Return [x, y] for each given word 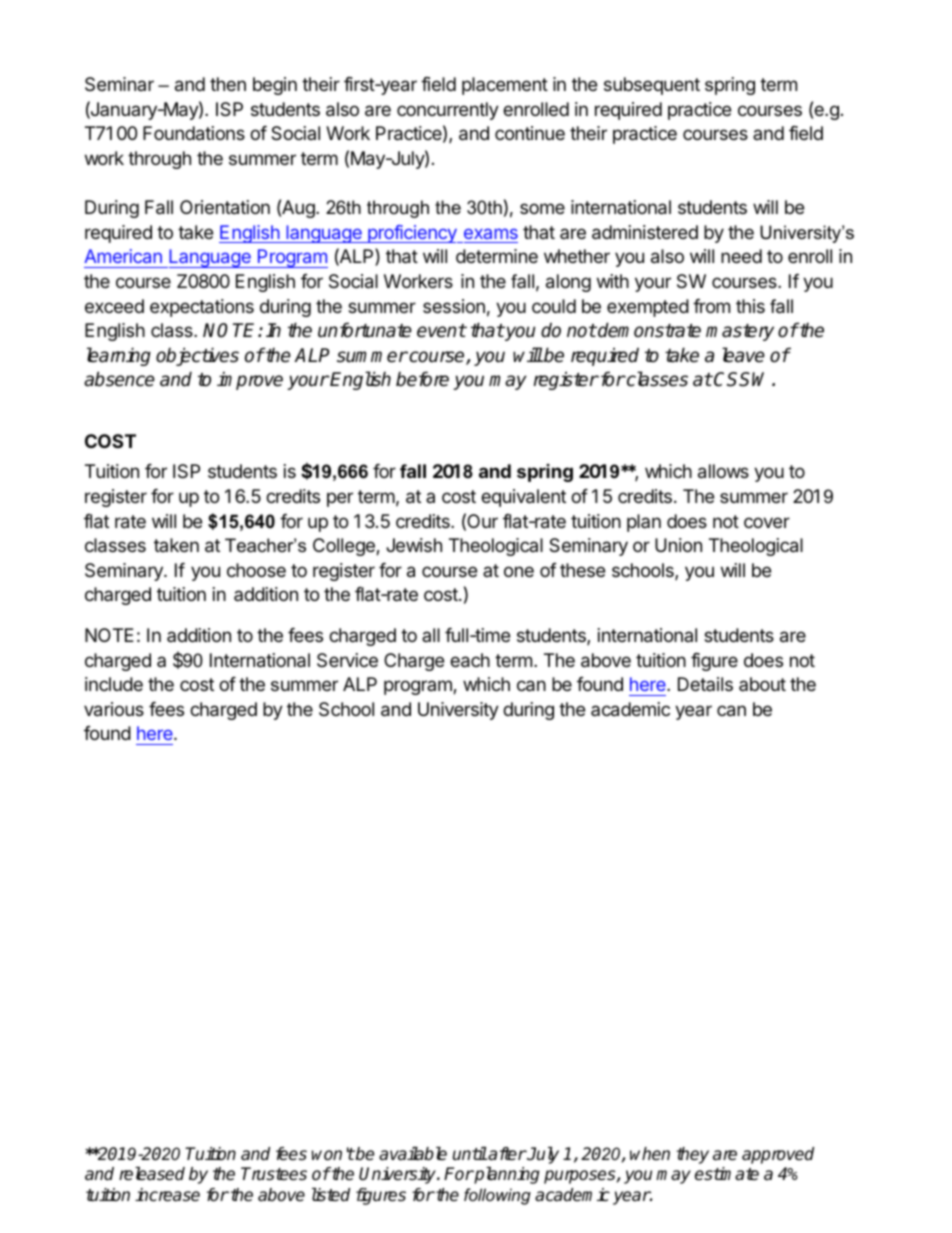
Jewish [414, 545]
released [152, 1174]
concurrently [448, 111]
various [114, 709]
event [441, 331]
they [692, 1155]
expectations [202, 308]
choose [256, 570]
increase [167, 1195]
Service [347, 660]
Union [678, 545]
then [228, 84]
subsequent [652, 86]
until [470, 1153]
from [711, 306]
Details [705, 684]
